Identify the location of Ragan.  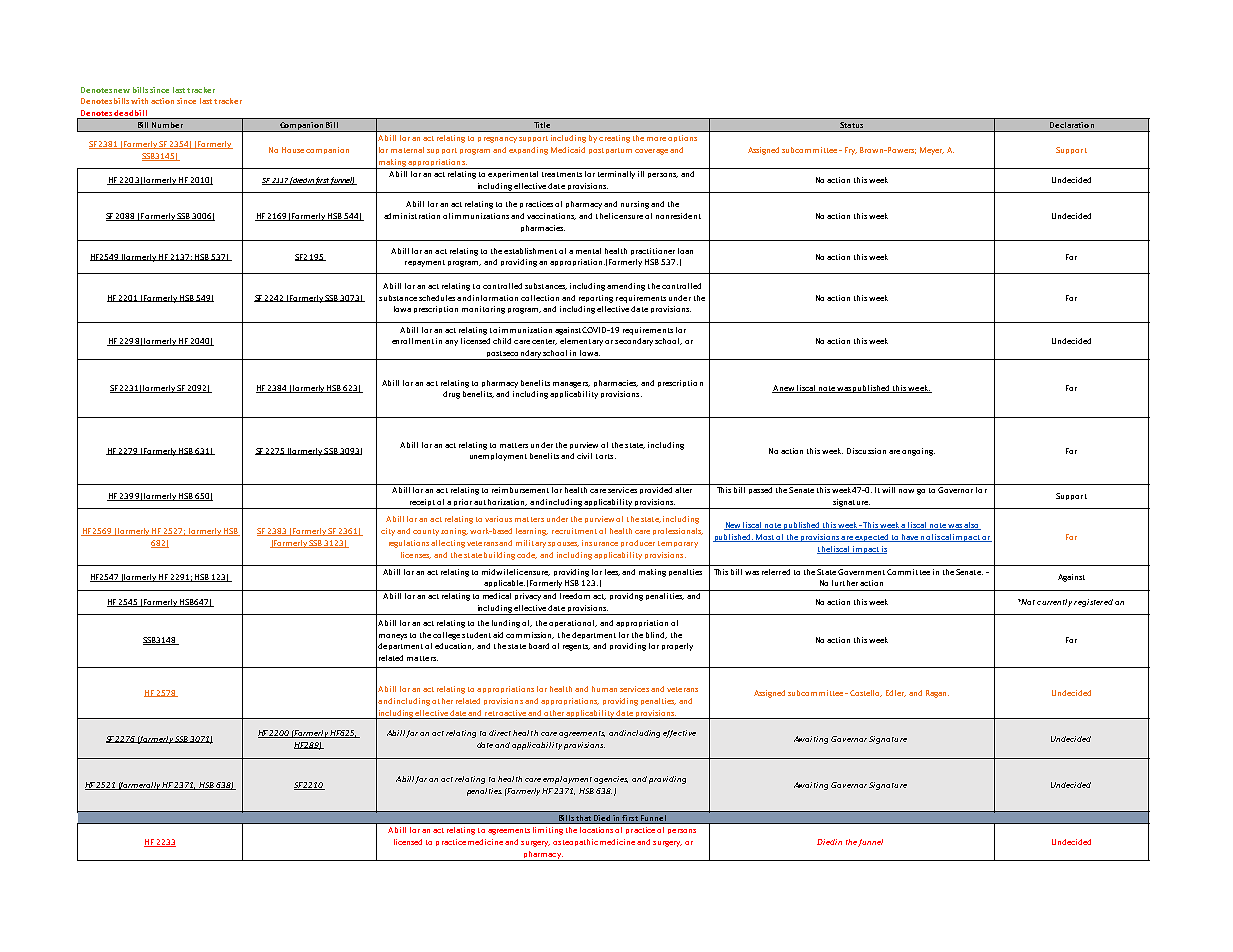
(937, 694).
